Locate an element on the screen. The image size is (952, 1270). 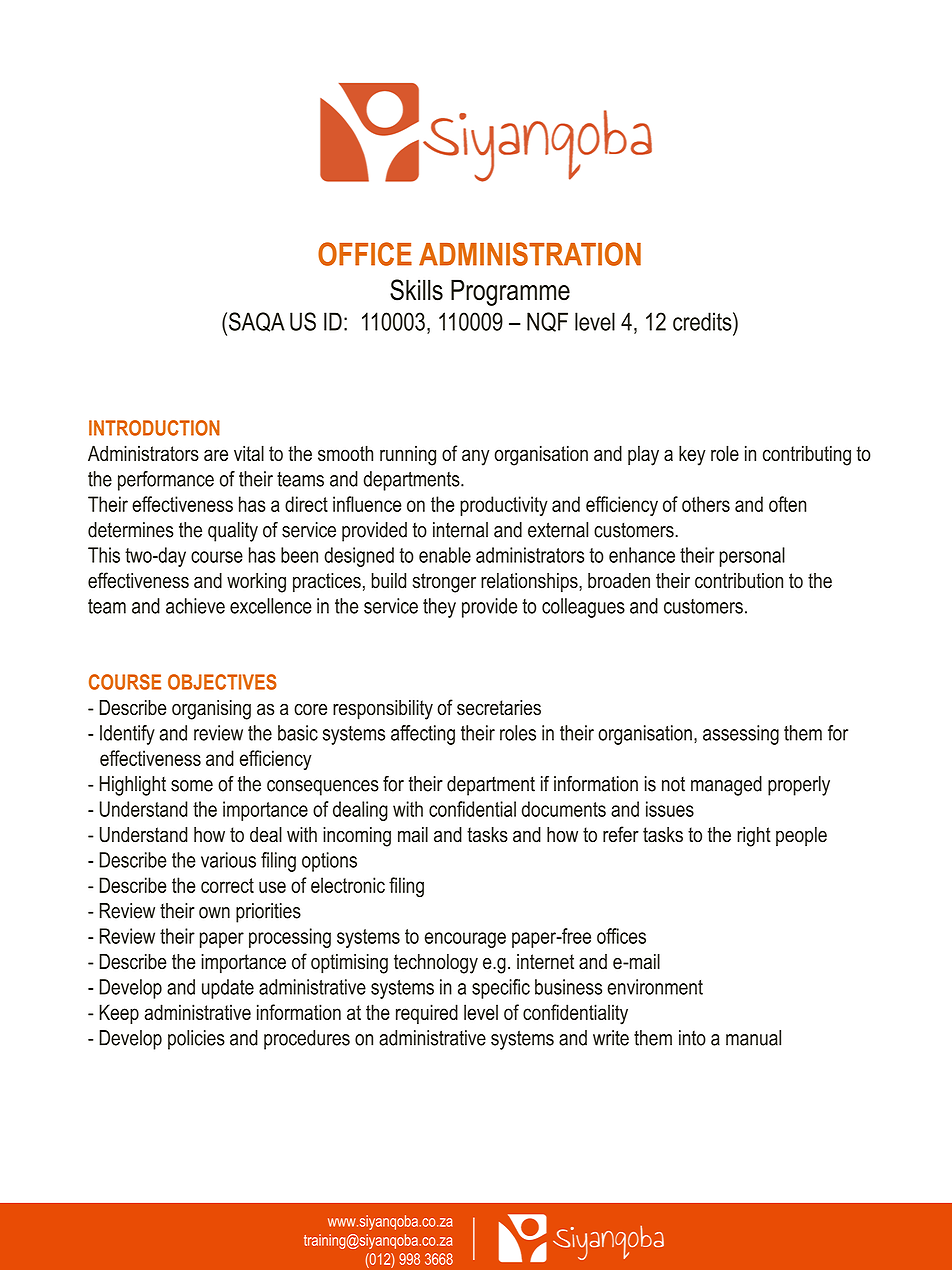
OBJECTIVES is located at coordinates (222, 682).
